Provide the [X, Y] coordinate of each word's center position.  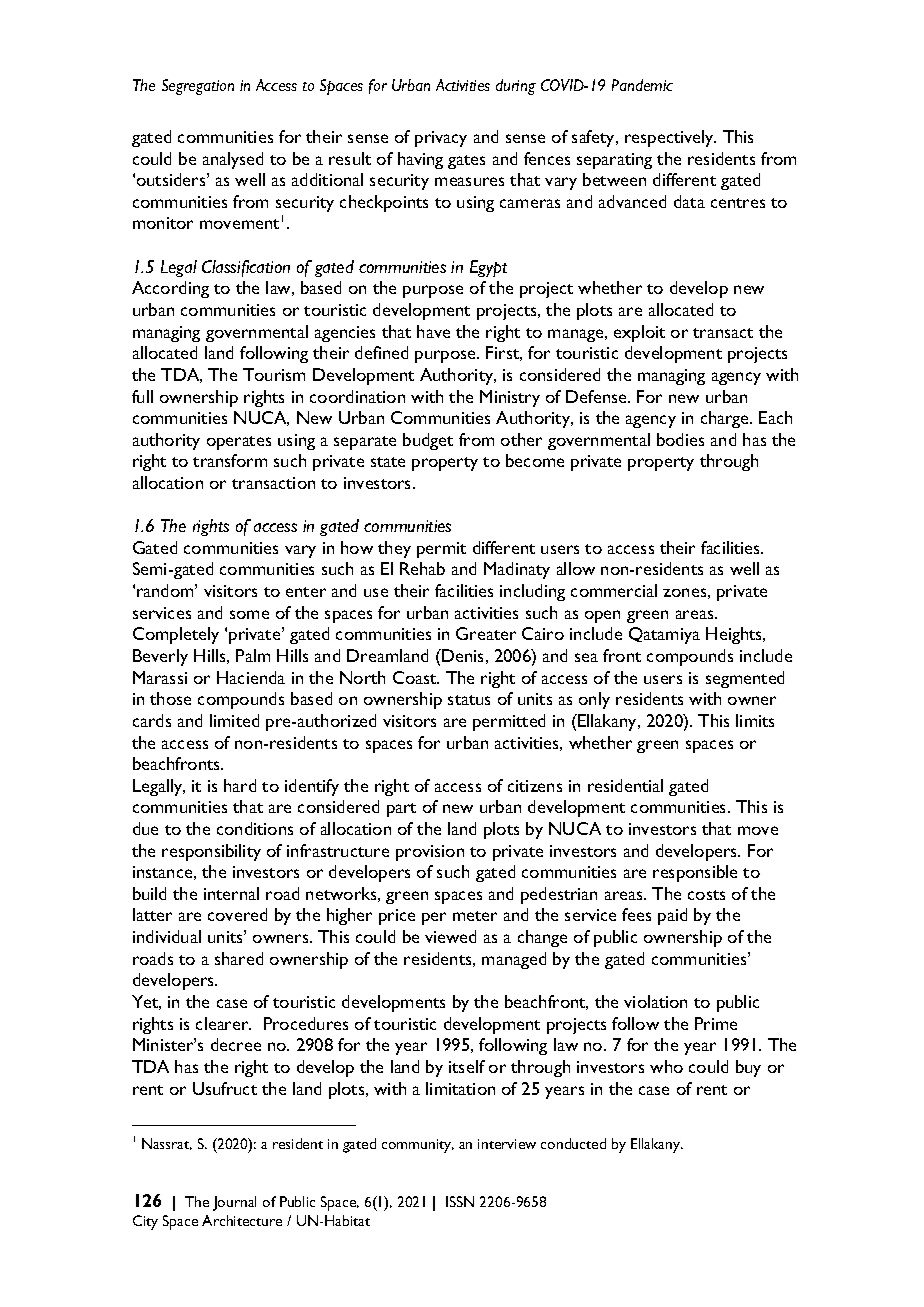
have [433, 331]
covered [237, 914]
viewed [450, 936]
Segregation [198, 87]
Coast [416, 677]
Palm [253, 655]
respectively [670, 138]
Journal [234, 1203]
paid [672, 916]
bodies [680, 439]
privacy [441, 139]
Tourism [274, 374]
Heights [735, 635]
